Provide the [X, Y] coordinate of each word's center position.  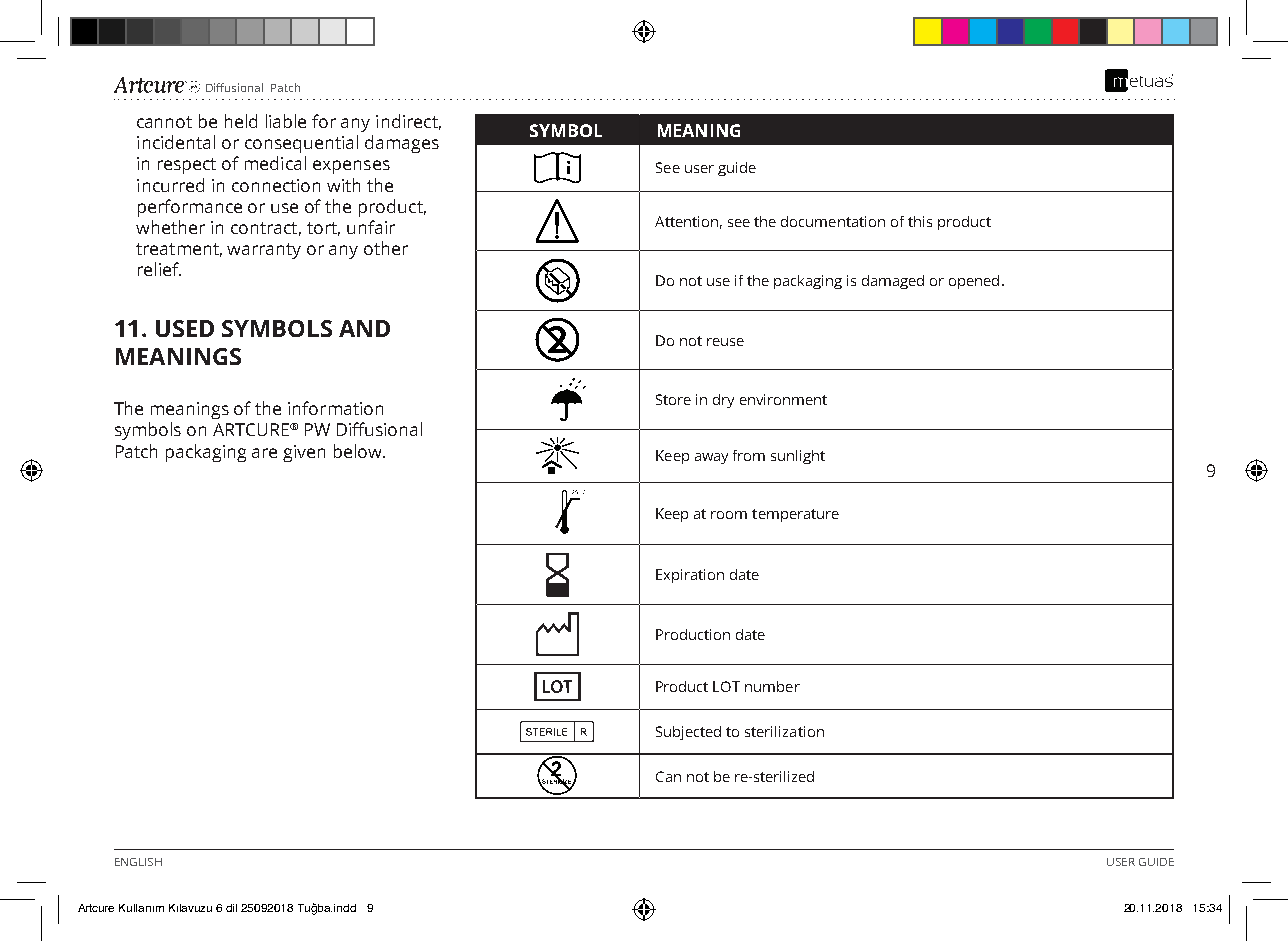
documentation [833, 221]
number [772, 686]
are [264, 453]
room [729, 515]
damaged [893, 282]
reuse [725, 342]
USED [185, 328]
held [241, 121]
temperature [795, 515]
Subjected [688, 733]
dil [231, 908]
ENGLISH [138, 862]
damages [402, 144]
